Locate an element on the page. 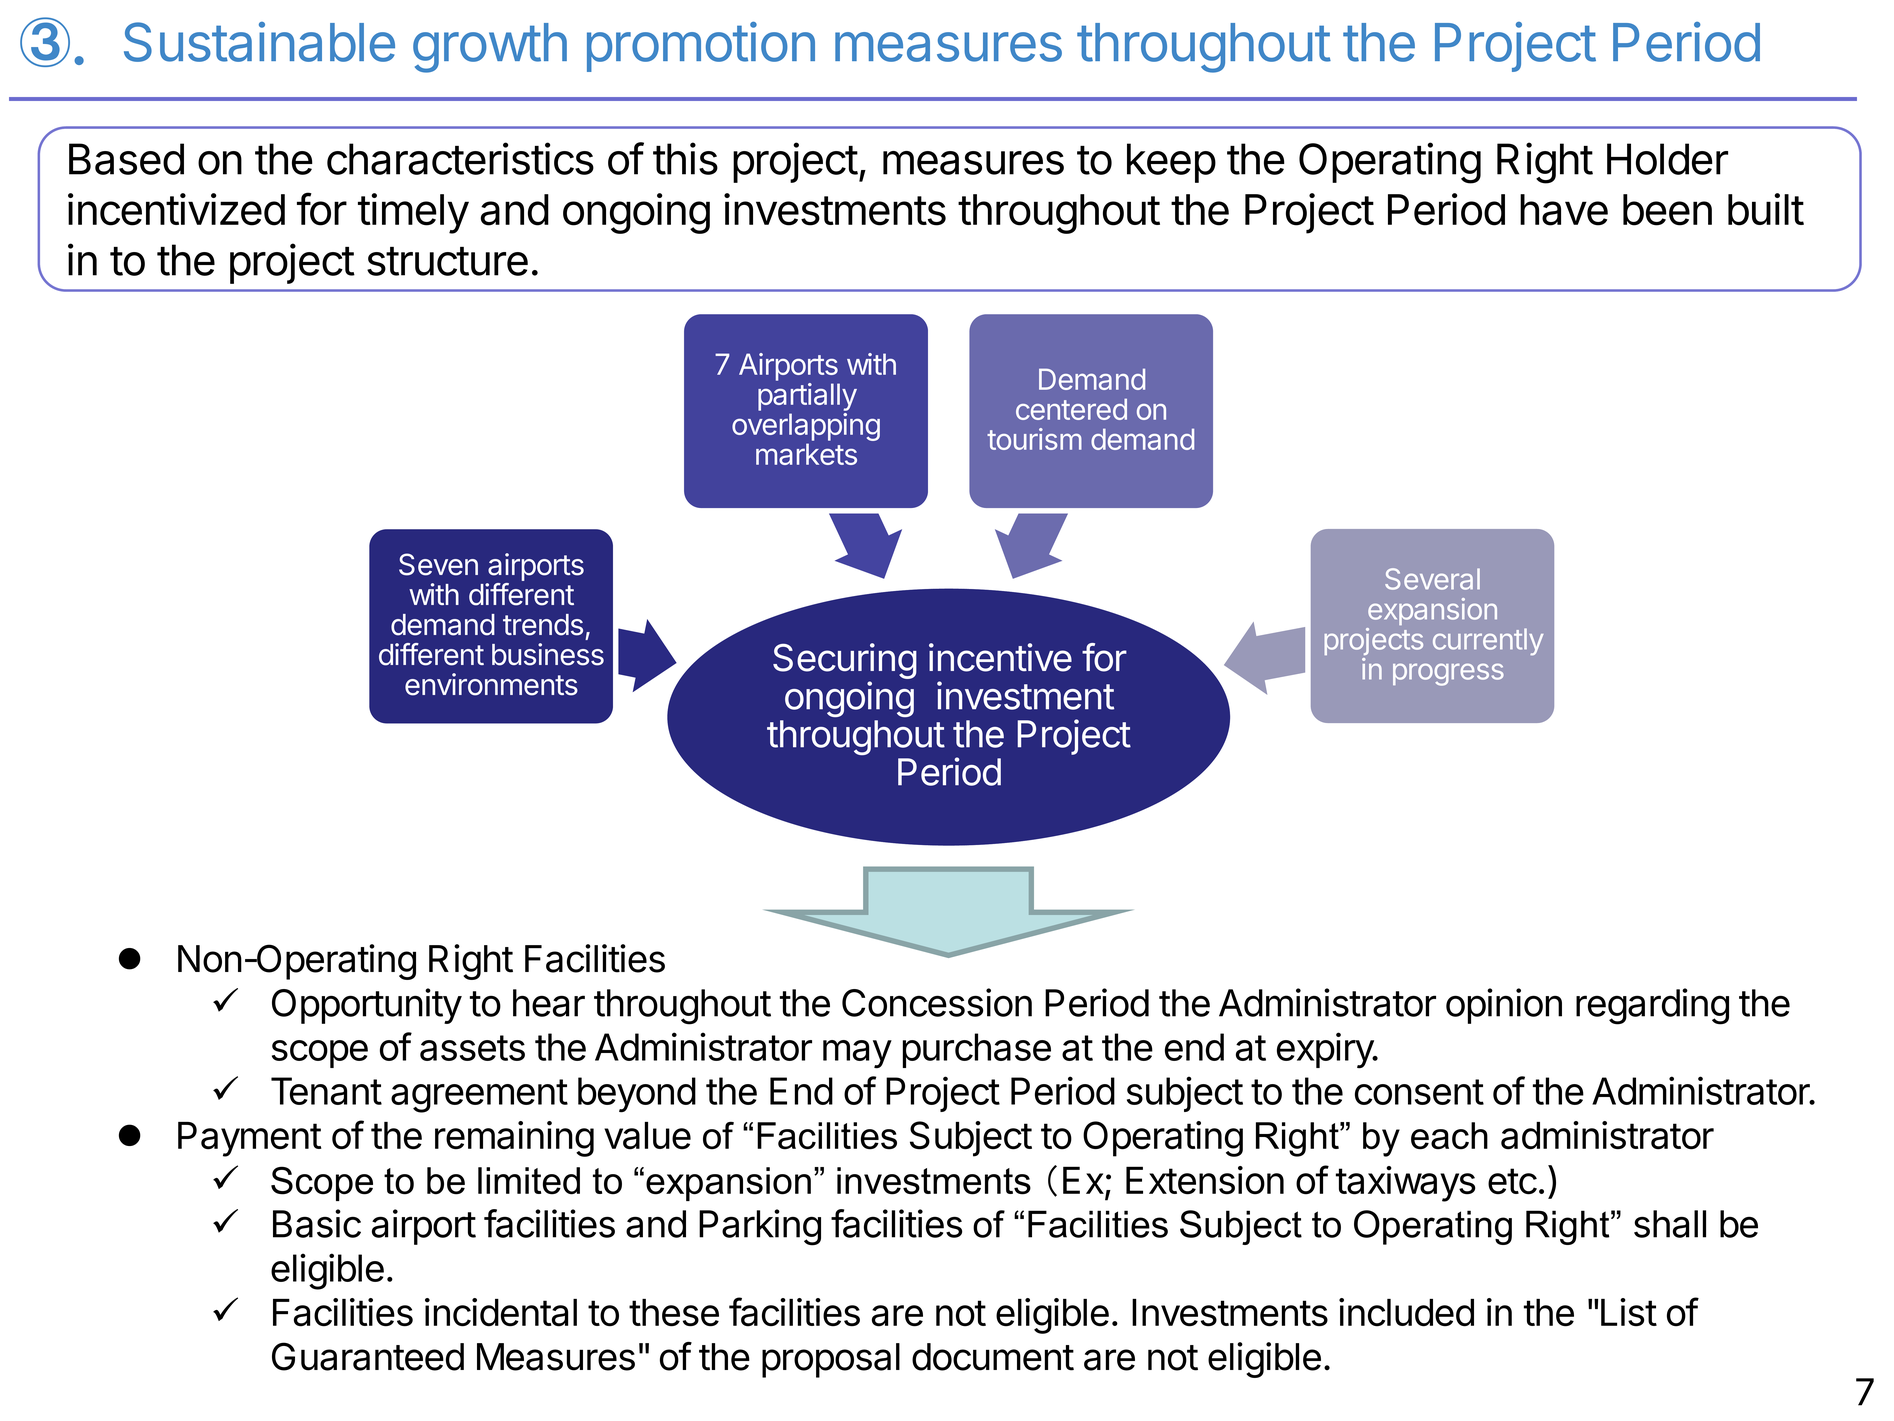 Image resolution: width=1894 pixels, height=1421 pixels. Concession is located at coordinates (937, 1002).
